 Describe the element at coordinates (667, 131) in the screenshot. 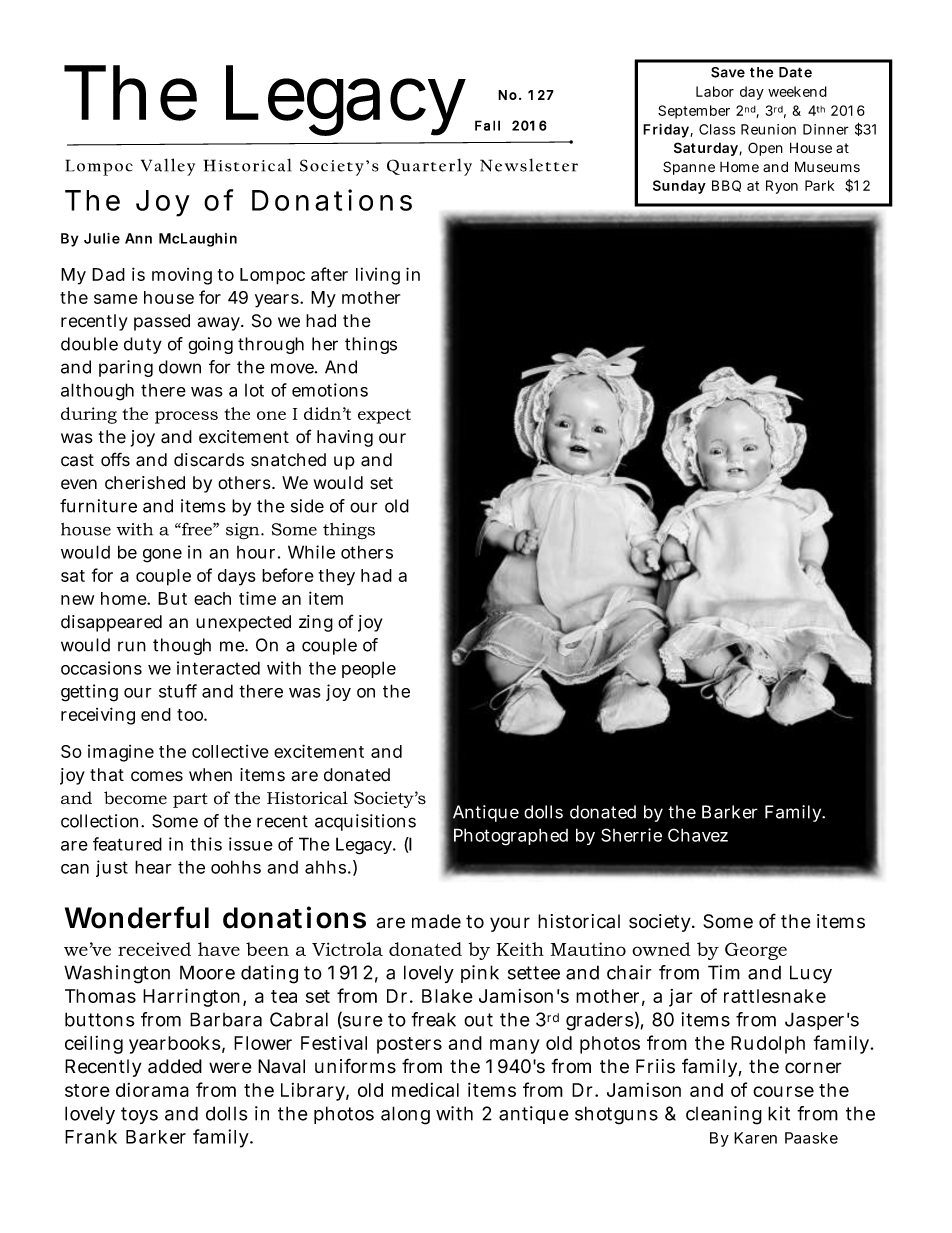

I see `Friday` at that location.
